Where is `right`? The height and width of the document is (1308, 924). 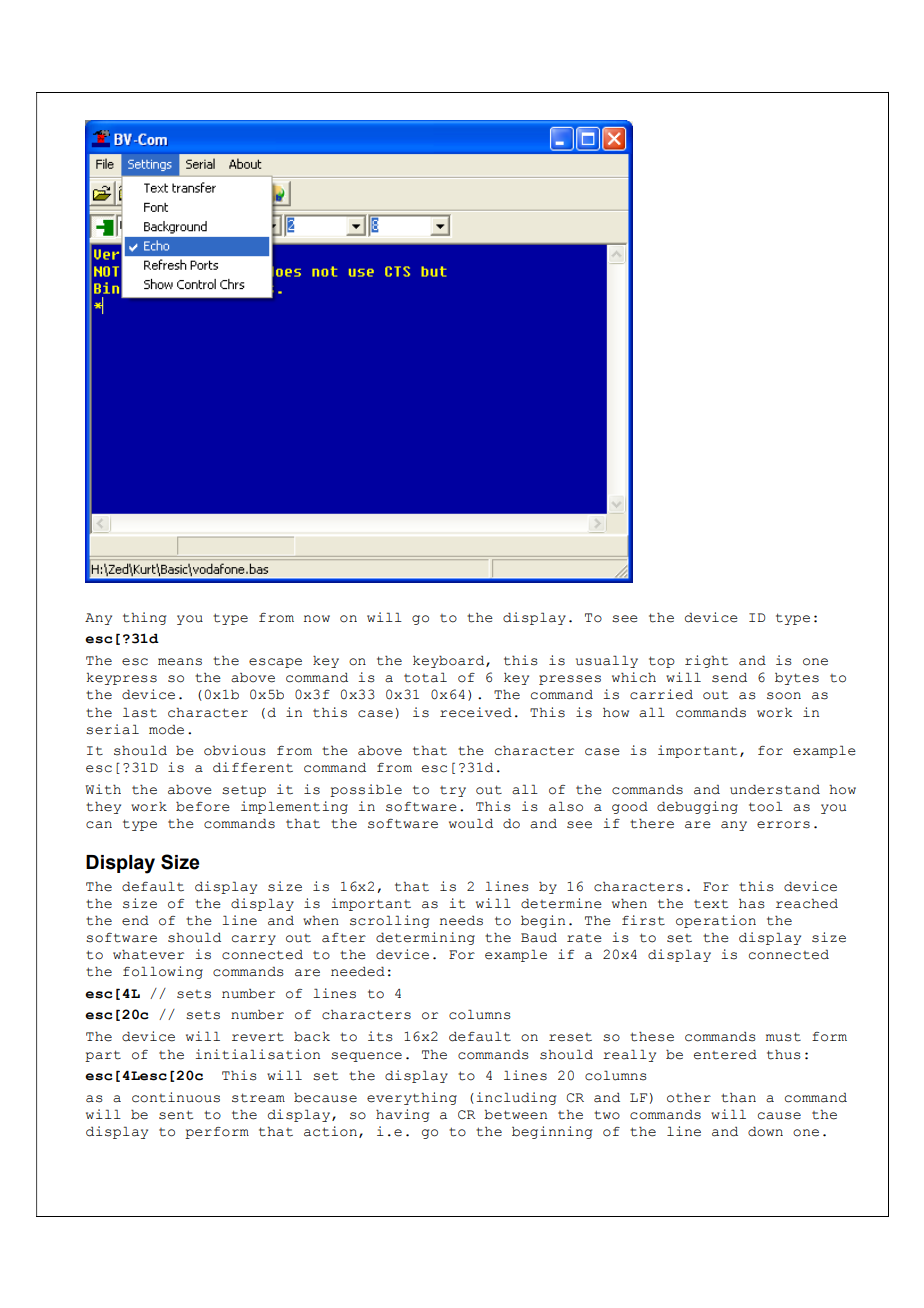
right is located at coordinates (706, 661).
